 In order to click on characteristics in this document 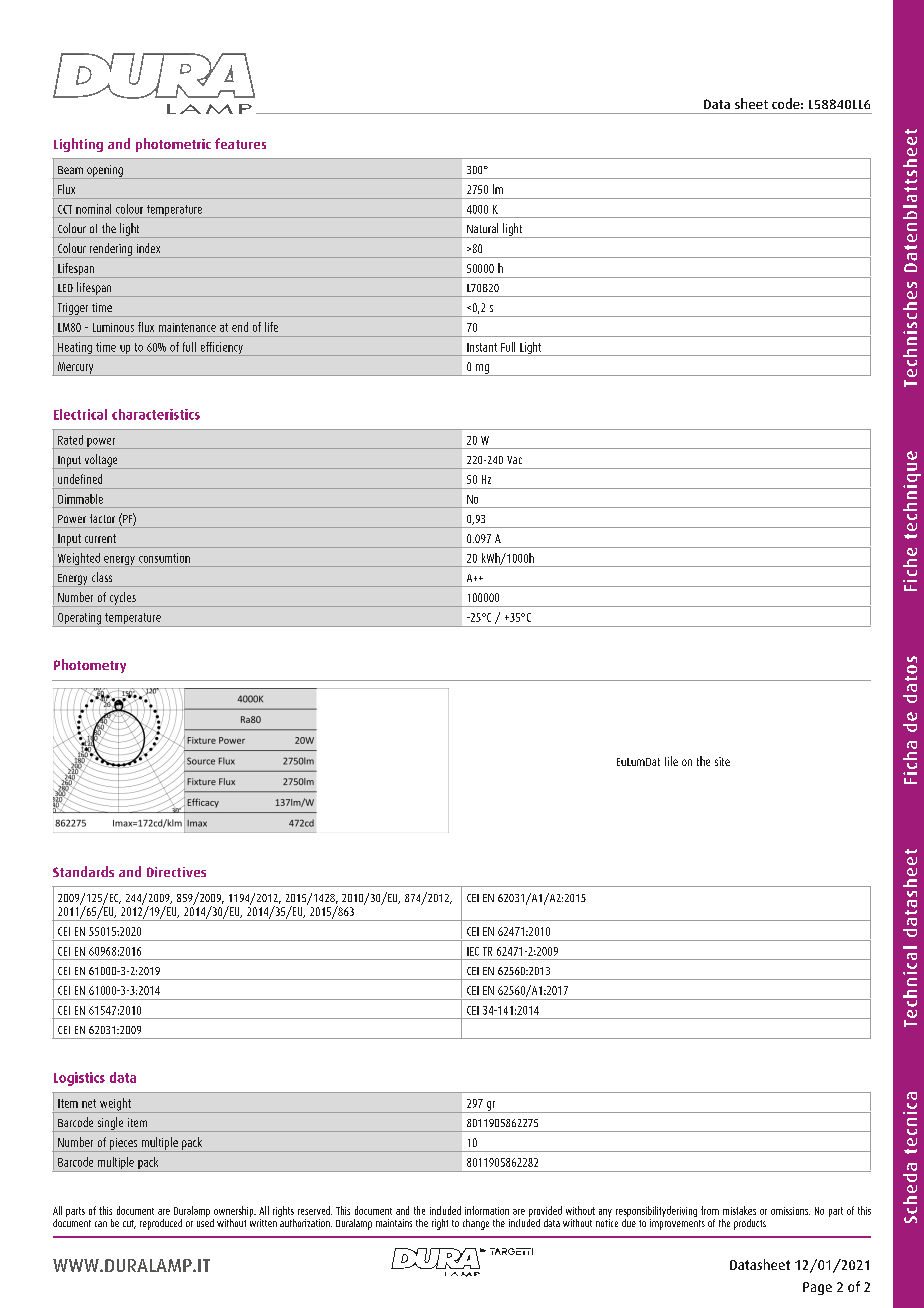, I will do `click(156, 414)`.
